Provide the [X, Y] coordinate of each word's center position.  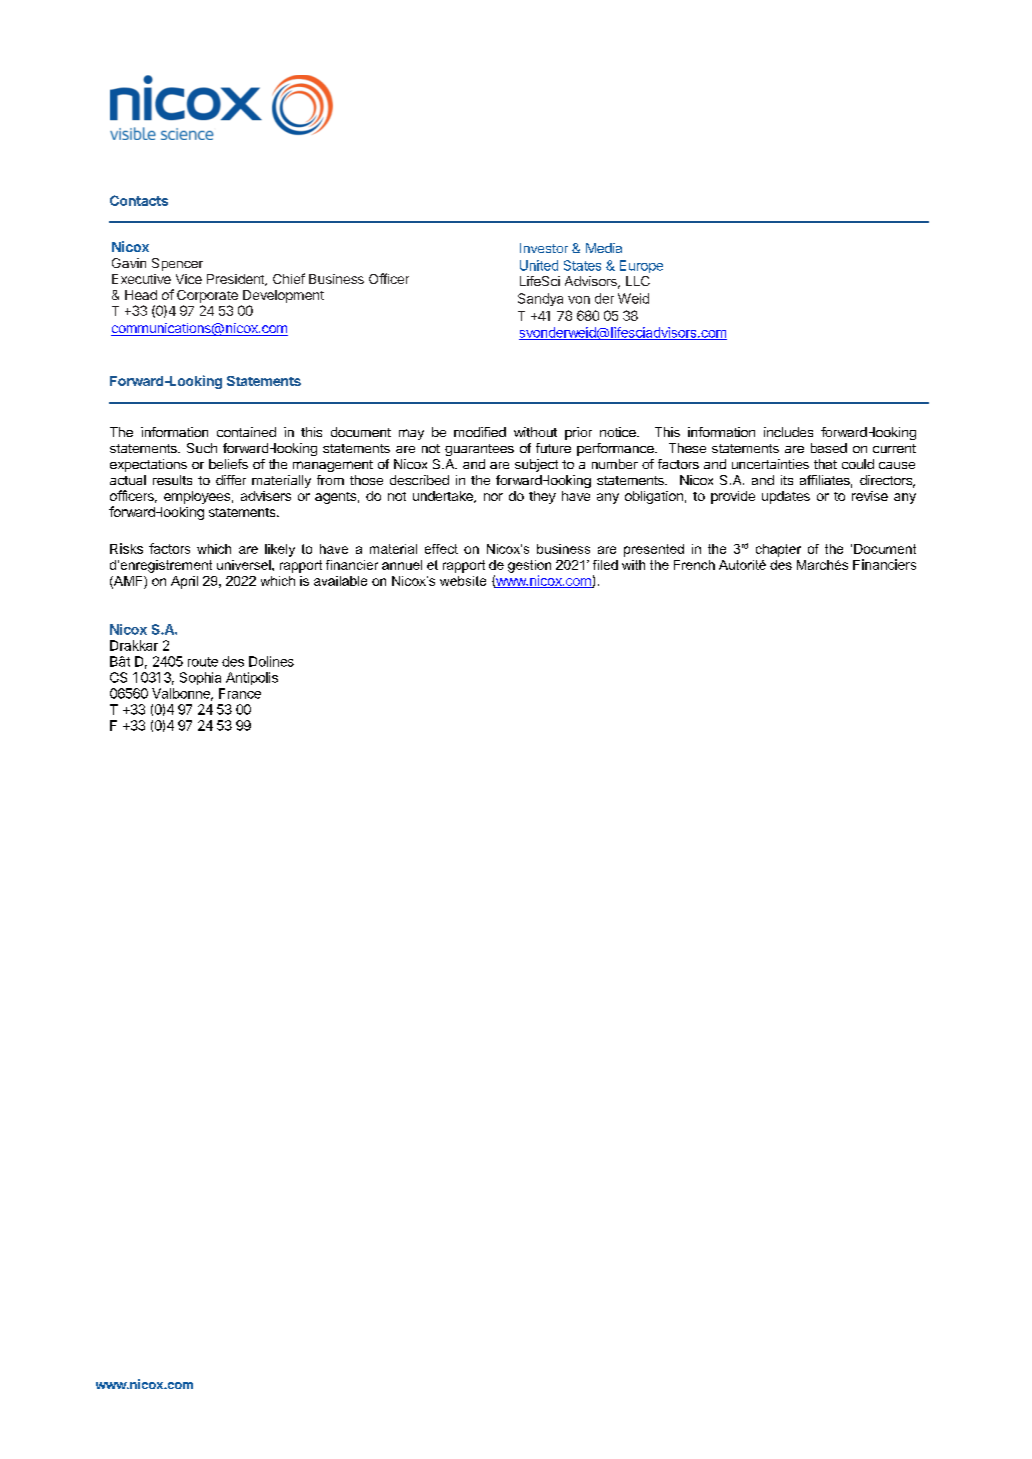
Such [202, 448]
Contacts [139, 200]
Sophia [200, 678]
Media [604, 248]
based [829, 448]
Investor [544, 248]
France [240, 693]
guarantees [479, 450]
